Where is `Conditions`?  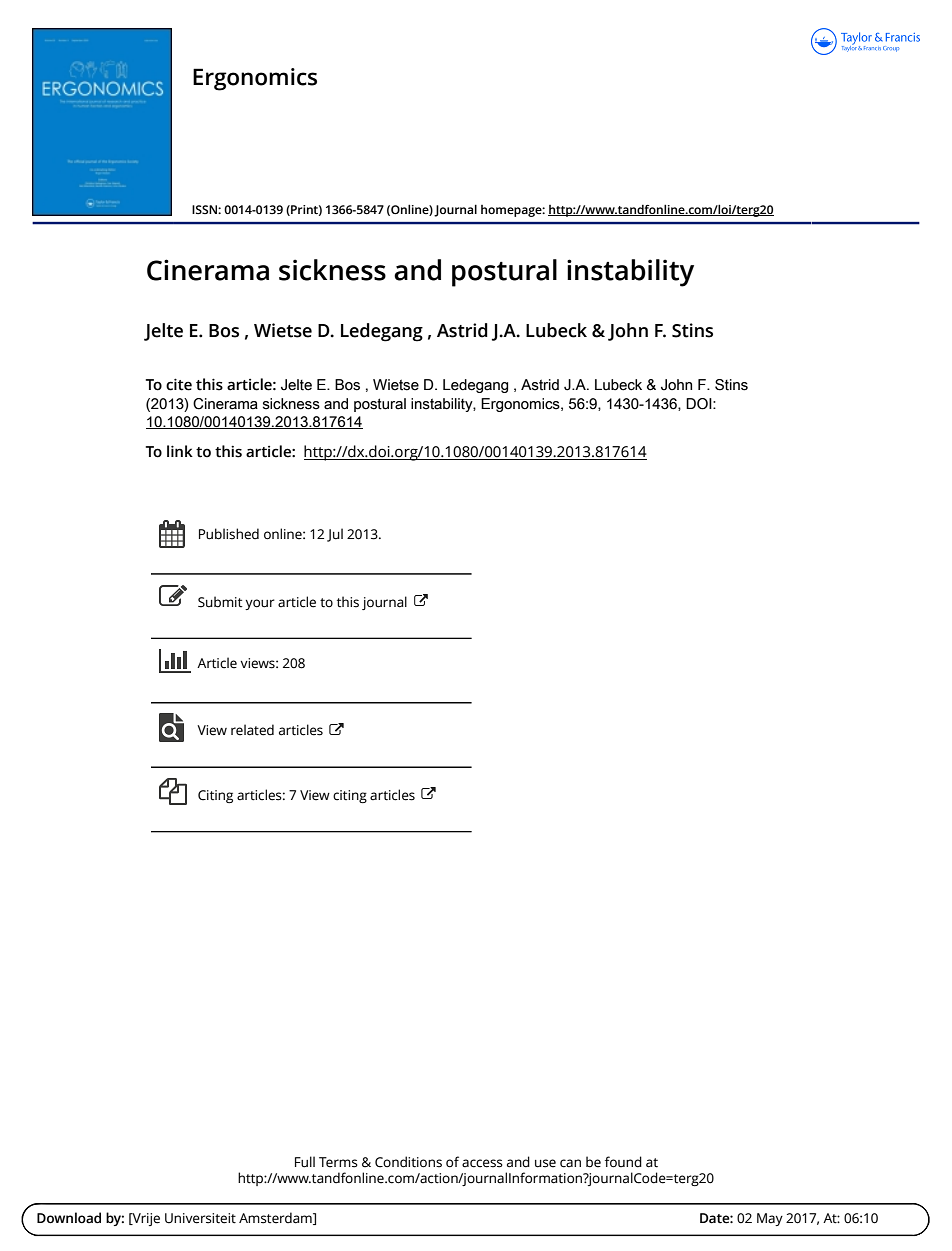 Conditions is located at coordinates (408, 1162).
